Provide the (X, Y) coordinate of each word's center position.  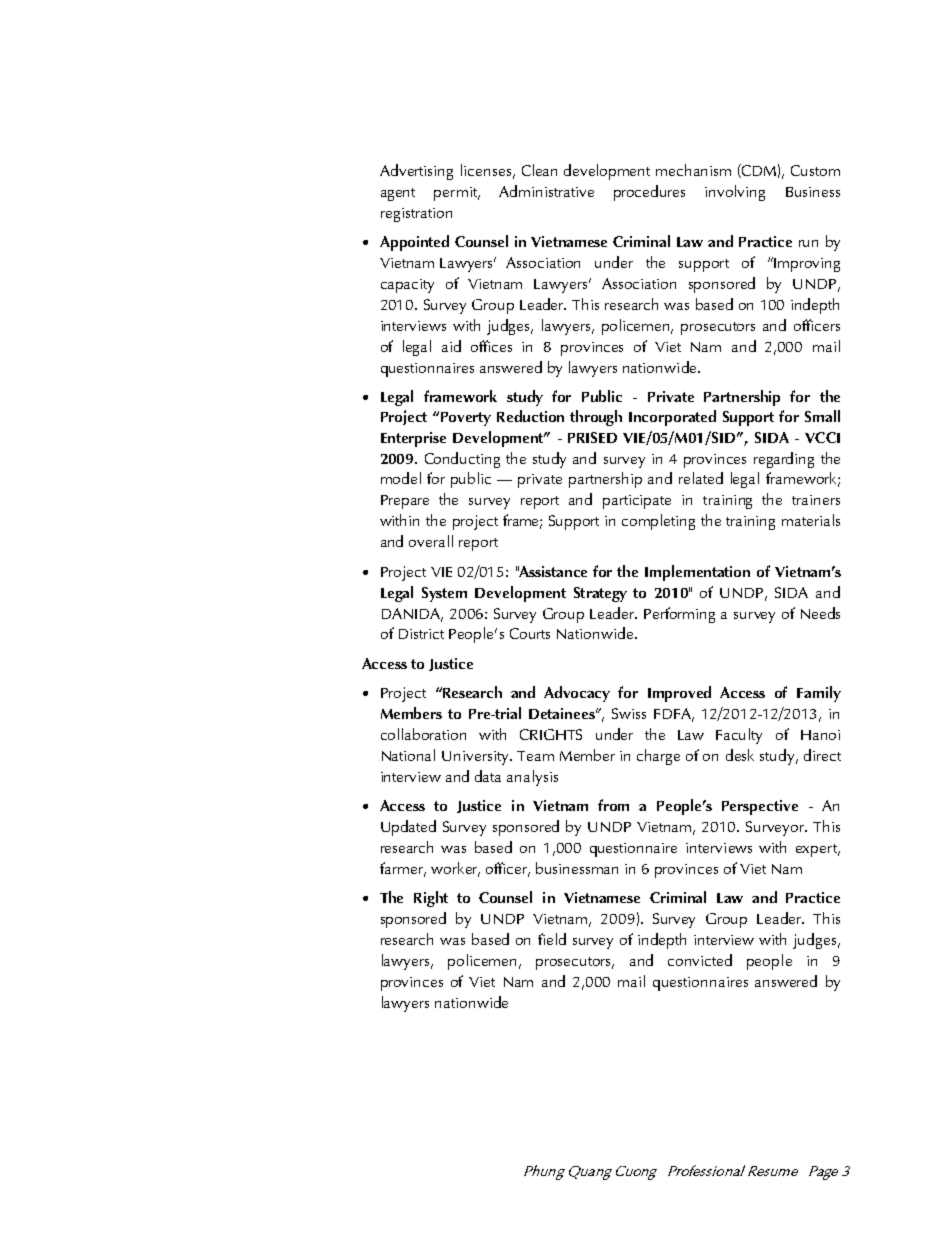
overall (431, 541)
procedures (649, 193)
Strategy (600, 594)
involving (735, 193)
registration (416, 215)
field (552, 939)
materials (811, 520)
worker (455, 869)
